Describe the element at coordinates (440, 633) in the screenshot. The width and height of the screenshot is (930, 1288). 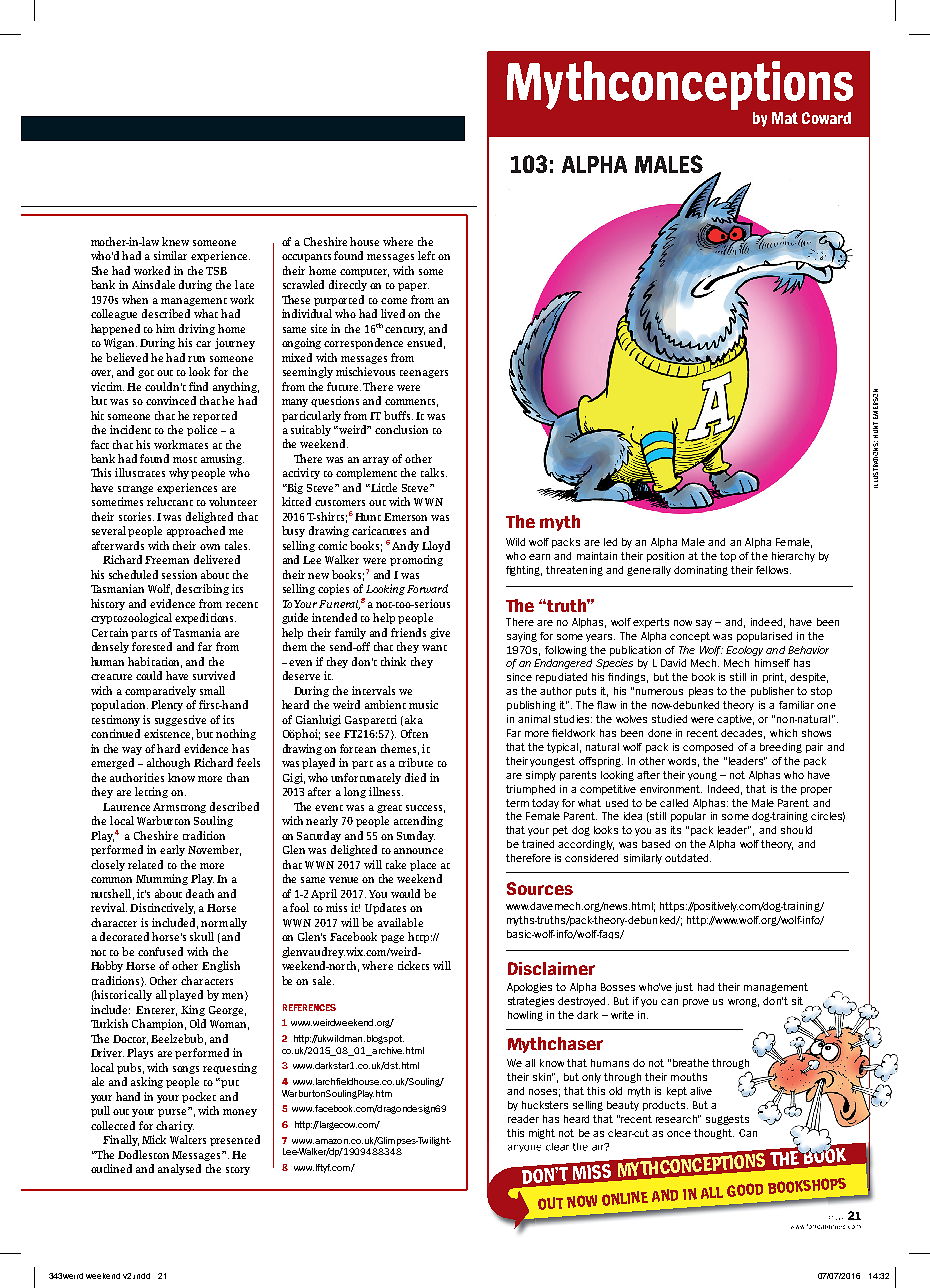
I see `give` at that location.
